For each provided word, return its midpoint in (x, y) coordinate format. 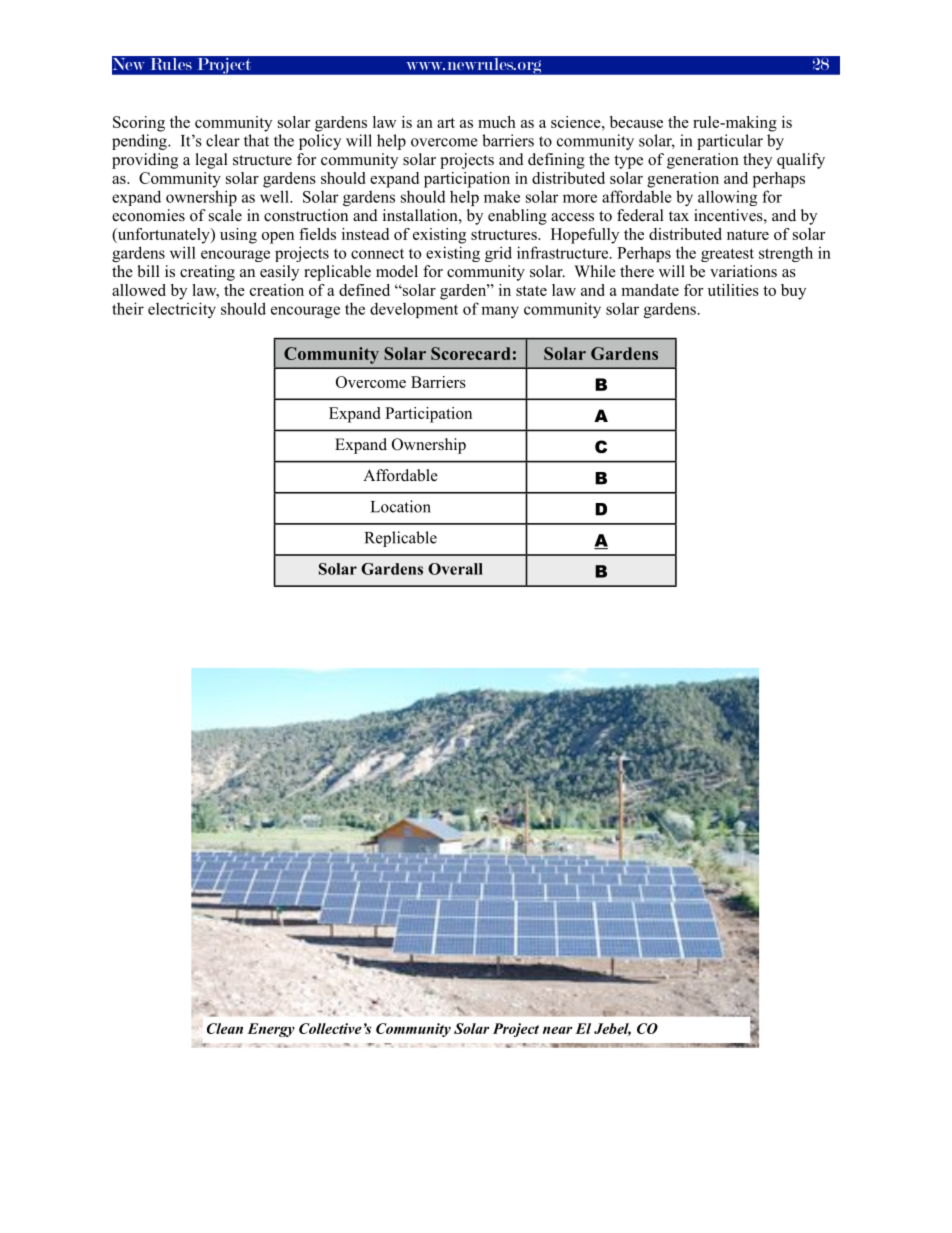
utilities (733, 290)
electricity (182, 310)
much (497, 122)
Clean (225, 1028)
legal (212, 161)
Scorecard (471, 353)
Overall (455, 569)
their (128, 308)
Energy (271, 1030)
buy (793, 292)
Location (401, 506)
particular (730, 142)
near (558, 1030)
